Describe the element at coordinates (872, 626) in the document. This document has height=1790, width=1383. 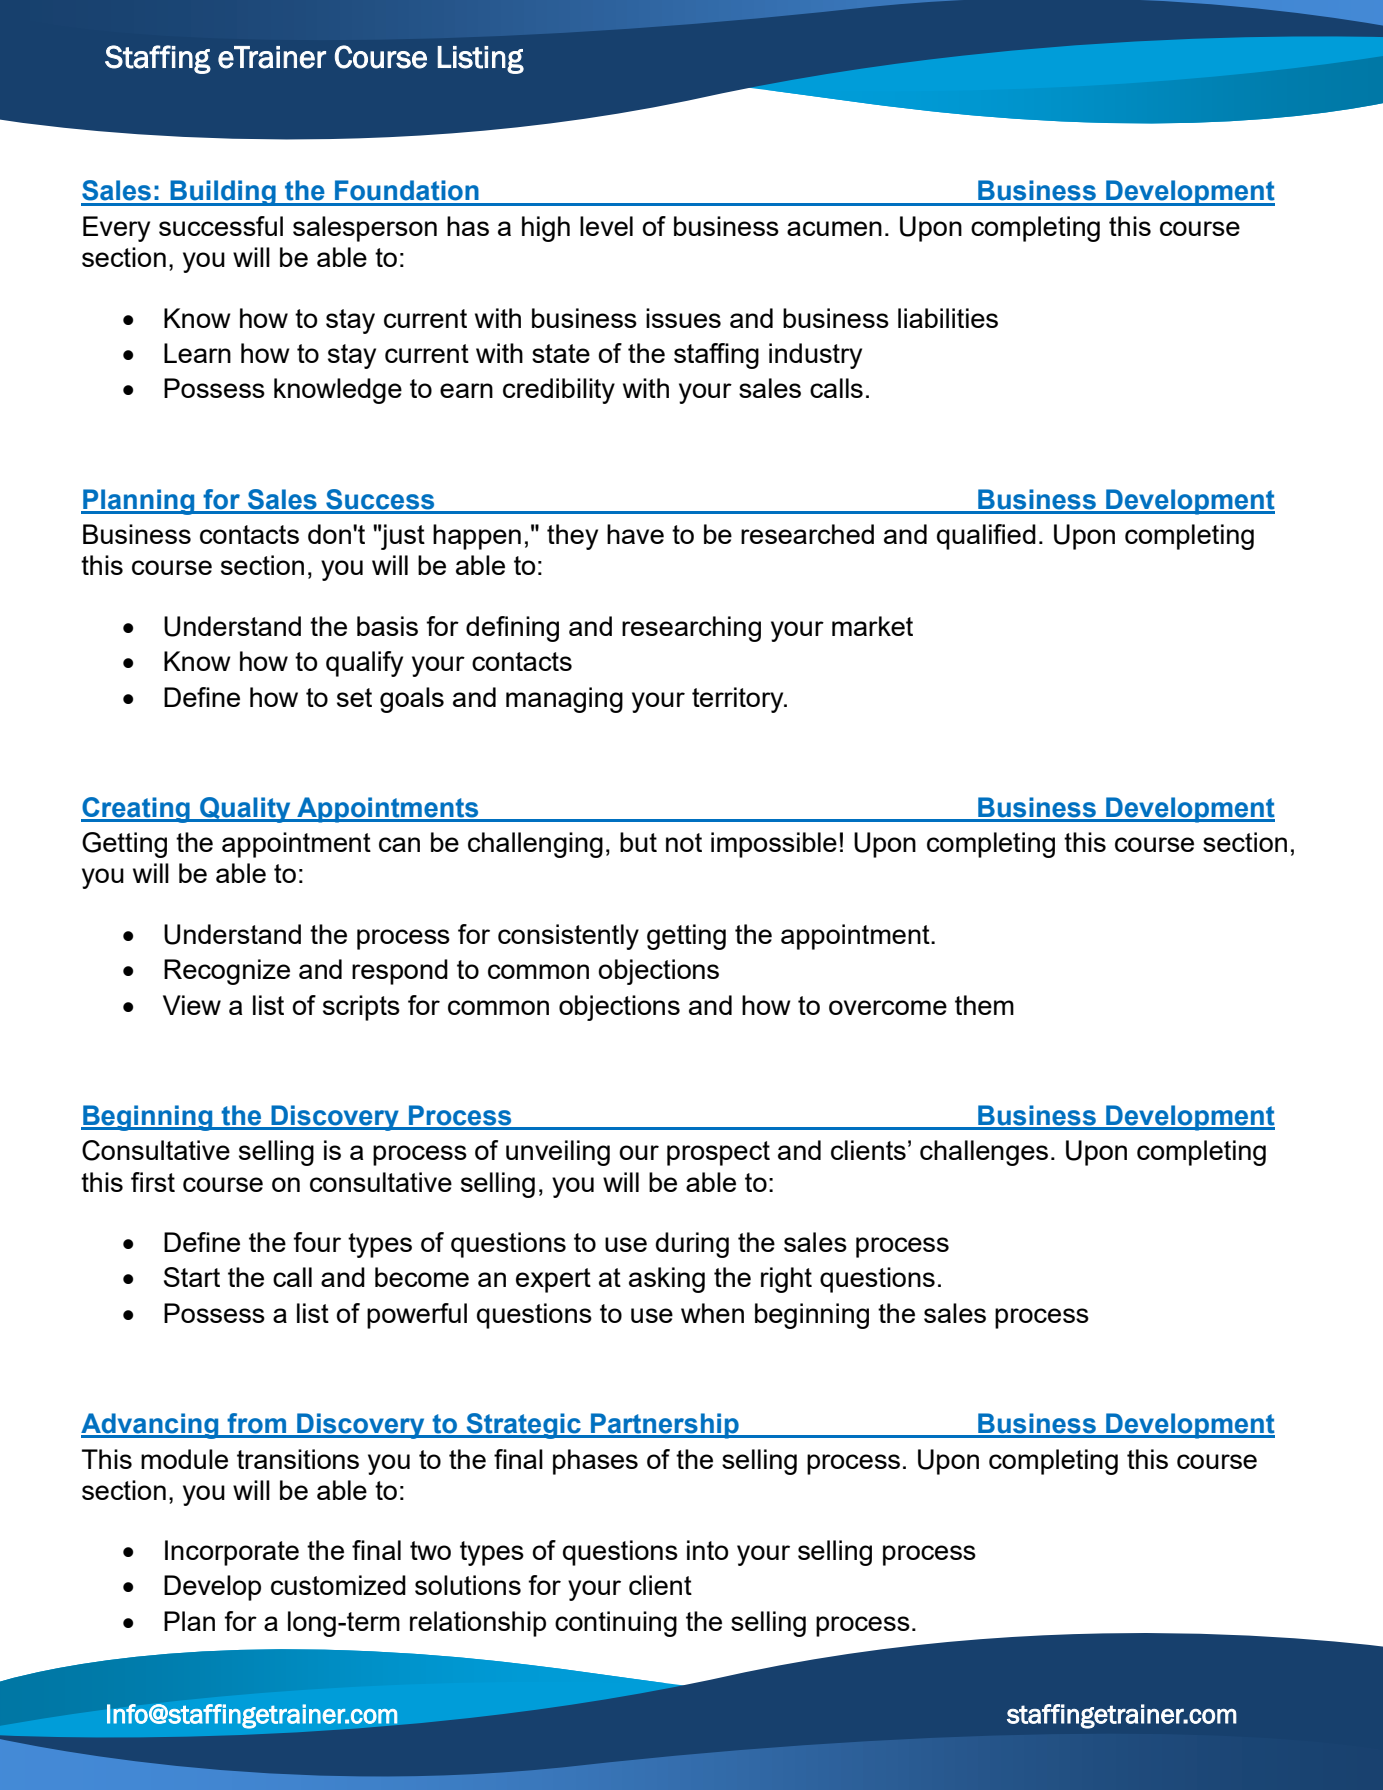
I see `market` at that location.
